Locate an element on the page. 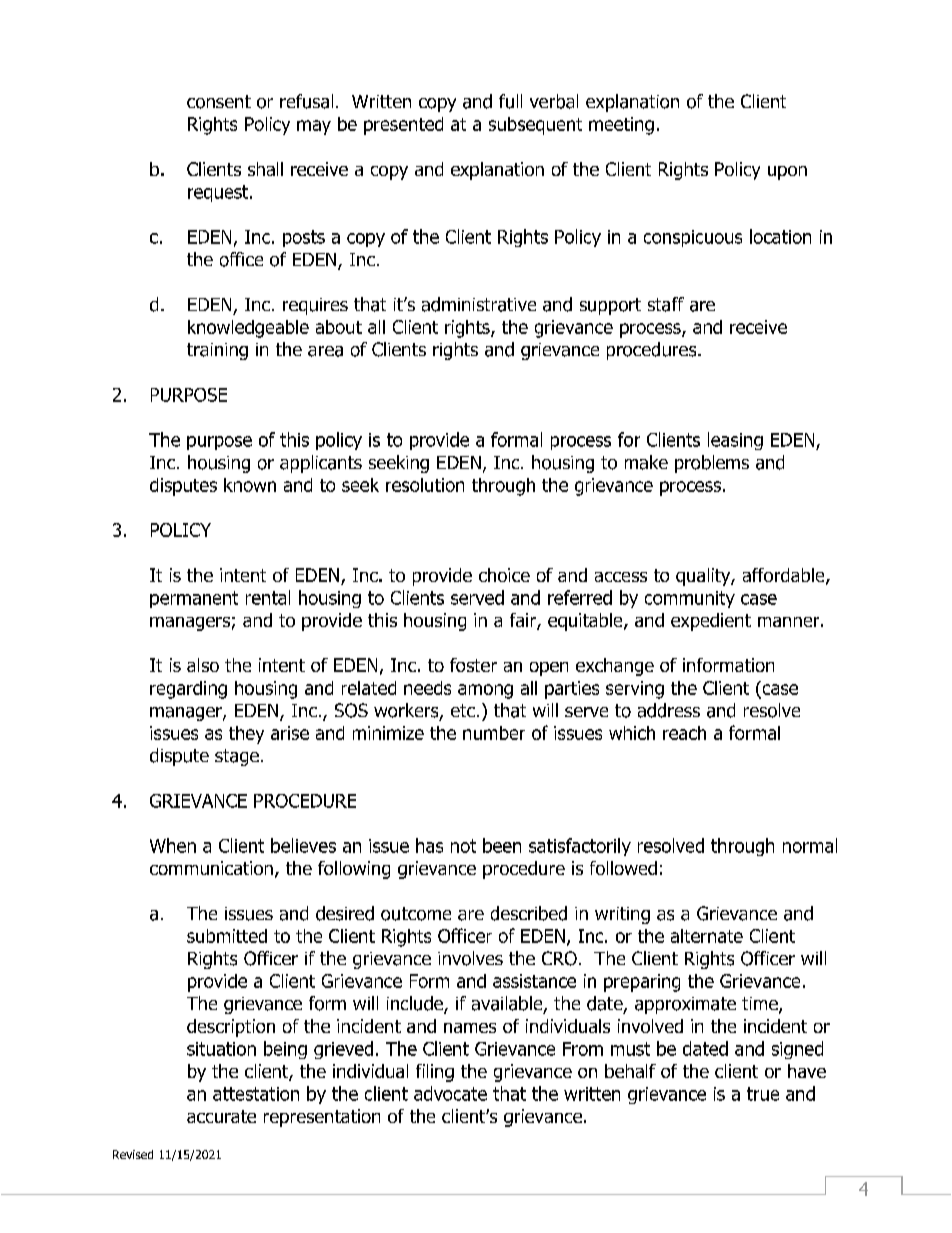 The height and width of the page is (1233, 952). permanent is located at coordinates (194, 599).
